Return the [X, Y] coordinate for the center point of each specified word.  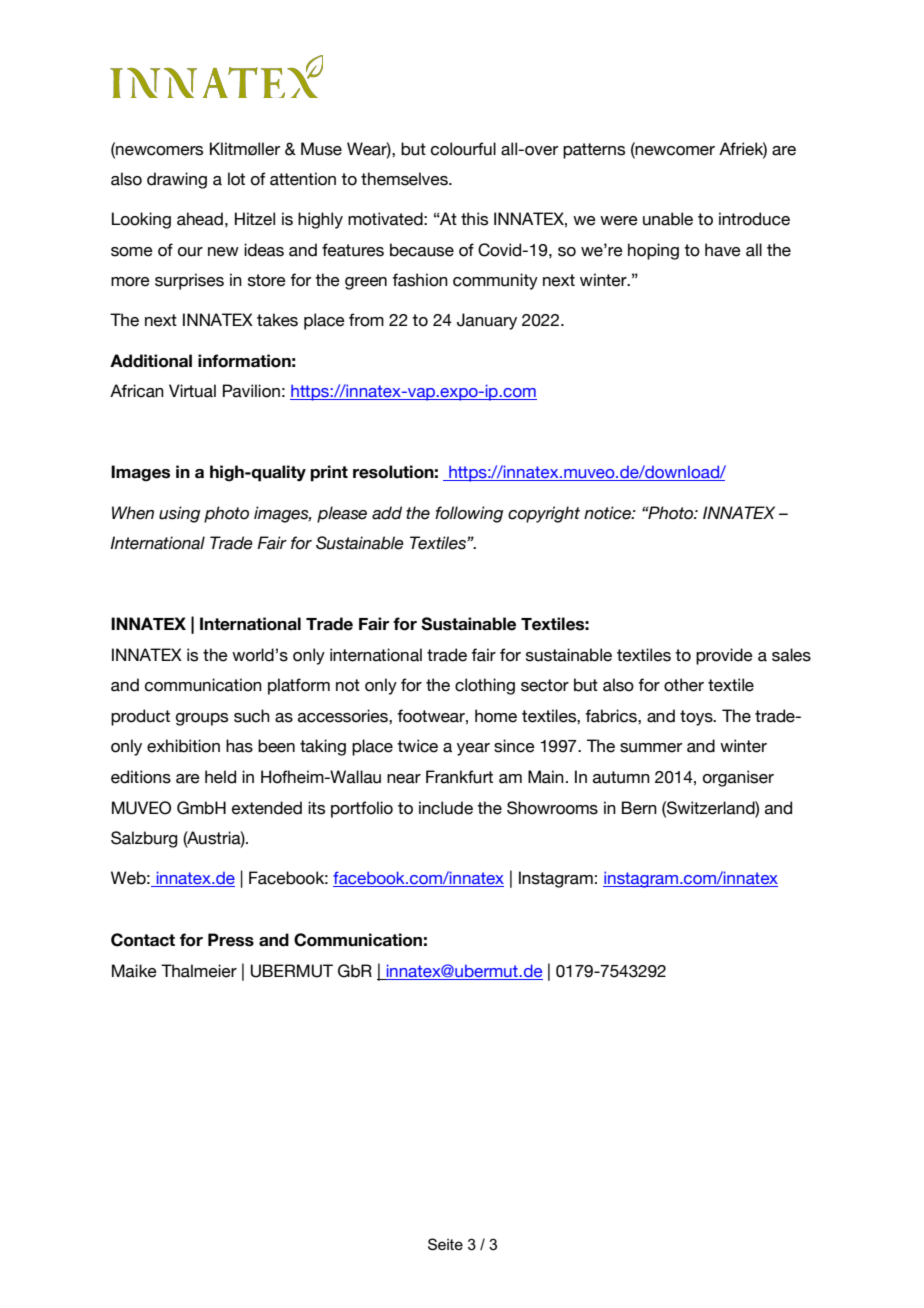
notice [608, 513]
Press [231, 940]
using [179, 514]
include [446, 808]
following [469, 514]
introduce [754, 219]
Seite [445, 1244]
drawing [177, 180]
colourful [463, 149]
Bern [639, 808]
